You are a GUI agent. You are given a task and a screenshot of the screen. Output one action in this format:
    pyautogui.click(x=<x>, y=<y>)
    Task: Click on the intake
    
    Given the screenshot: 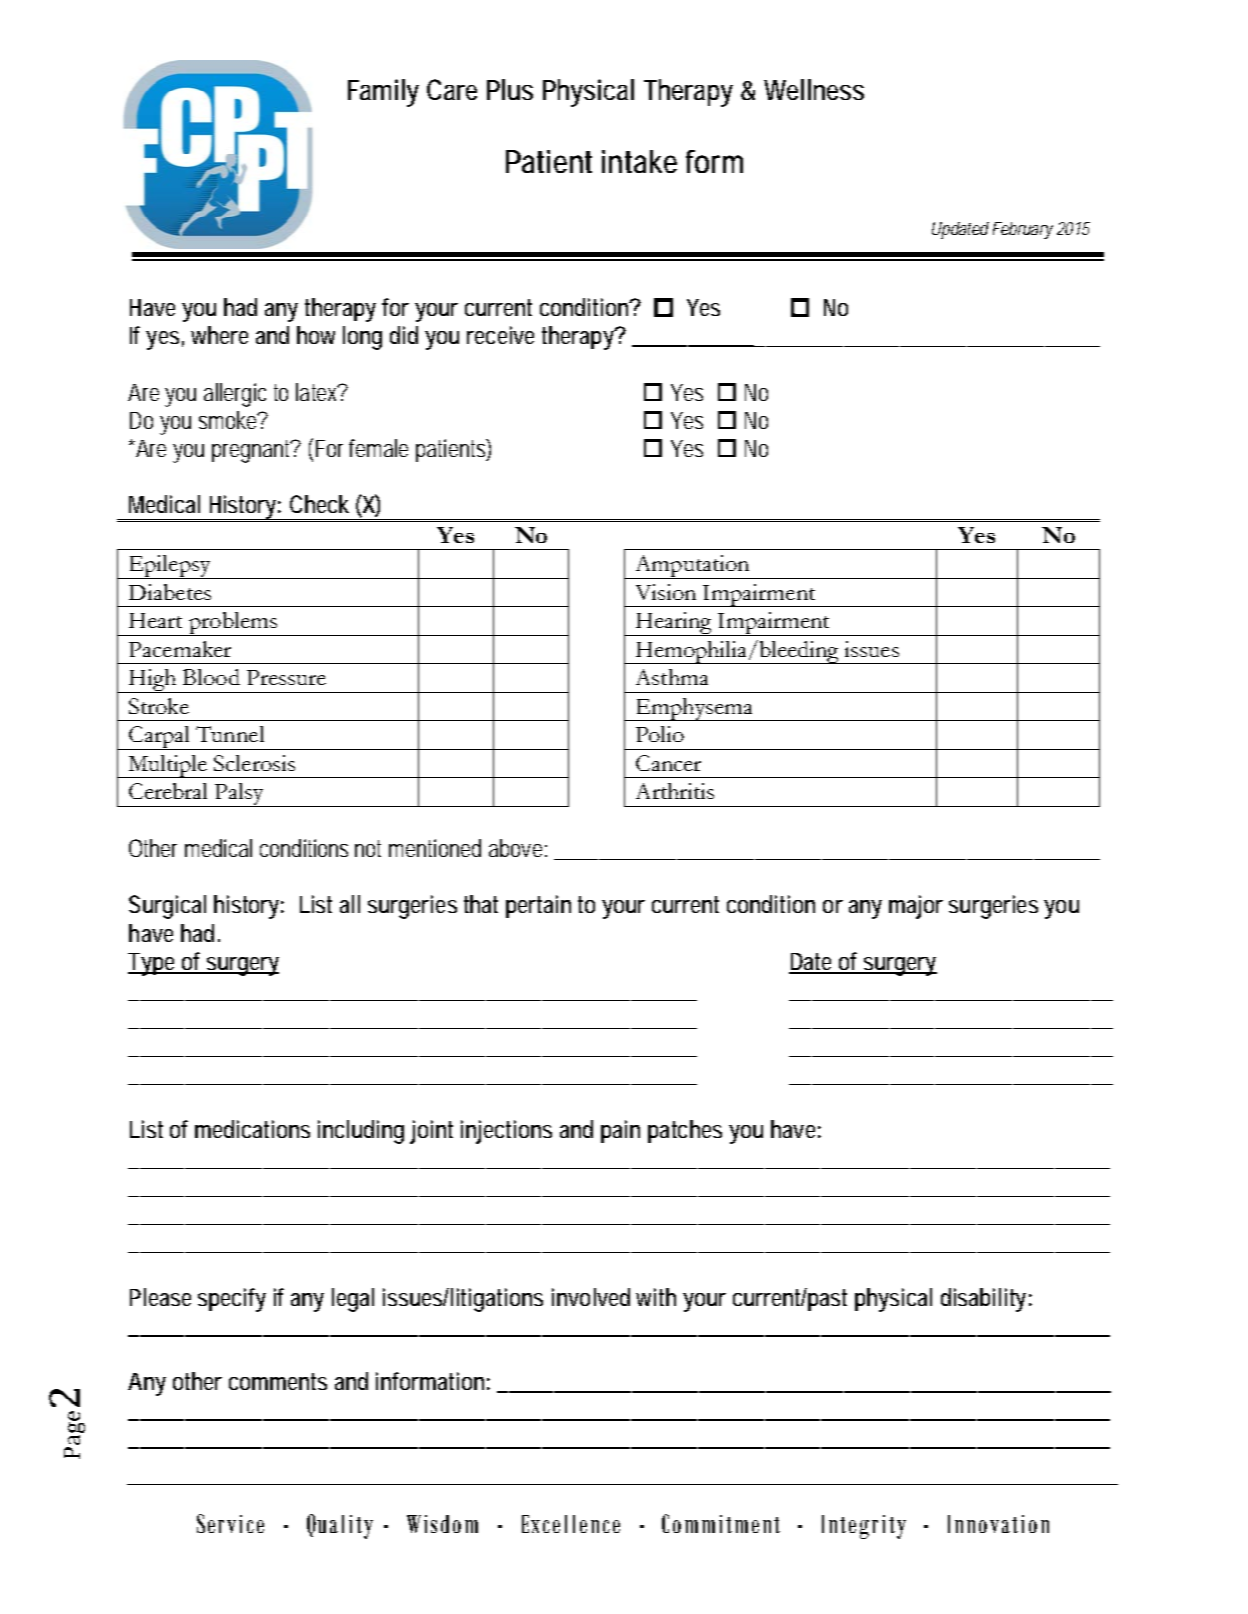 What is the action you would take?
    pyautogui.click(x=639, y=161)
